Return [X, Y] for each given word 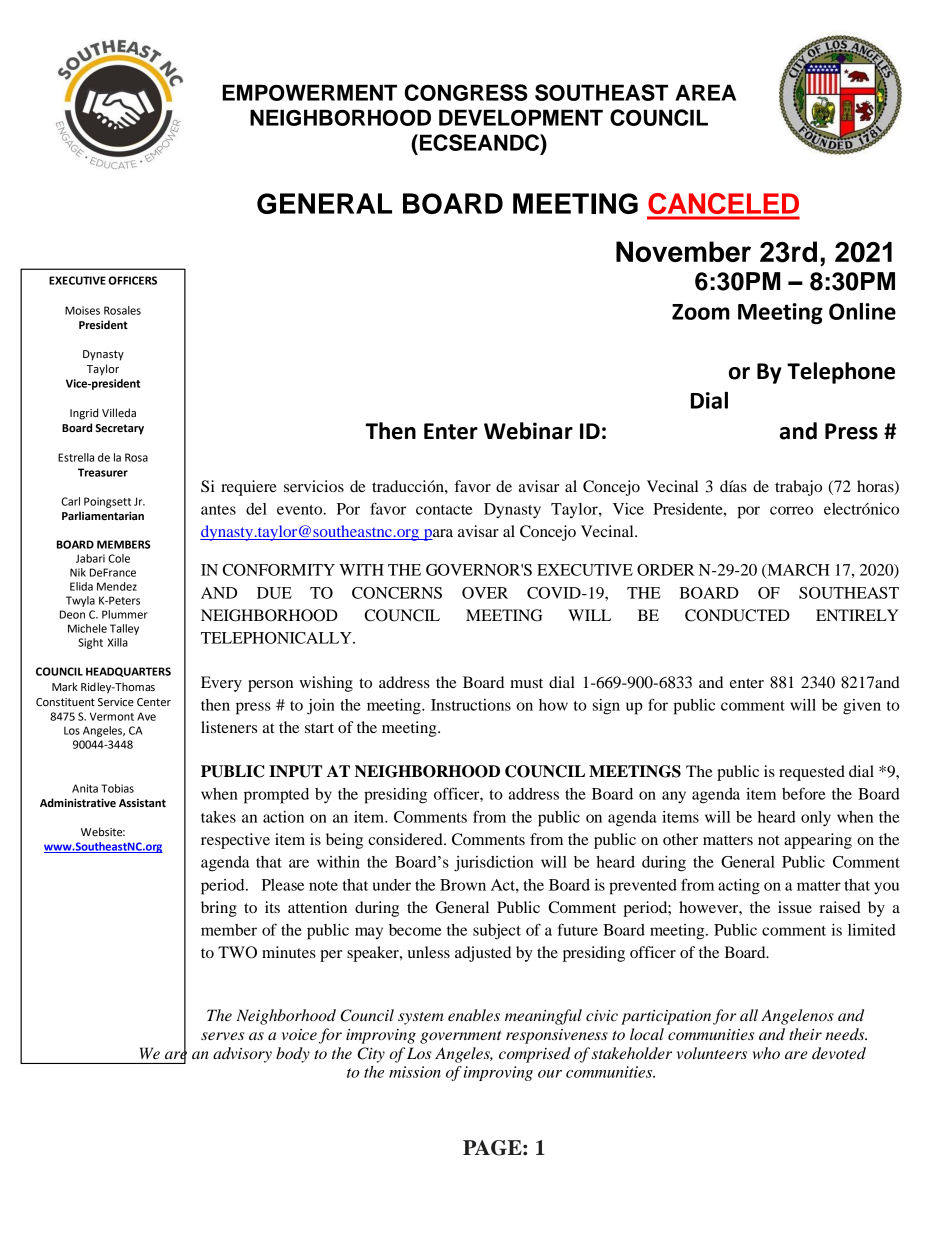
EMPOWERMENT [309, 92]
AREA [705, 92]
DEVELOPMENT [521, 117]
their [805, 1034]
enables [474, 1015]
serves [222, 1036]
